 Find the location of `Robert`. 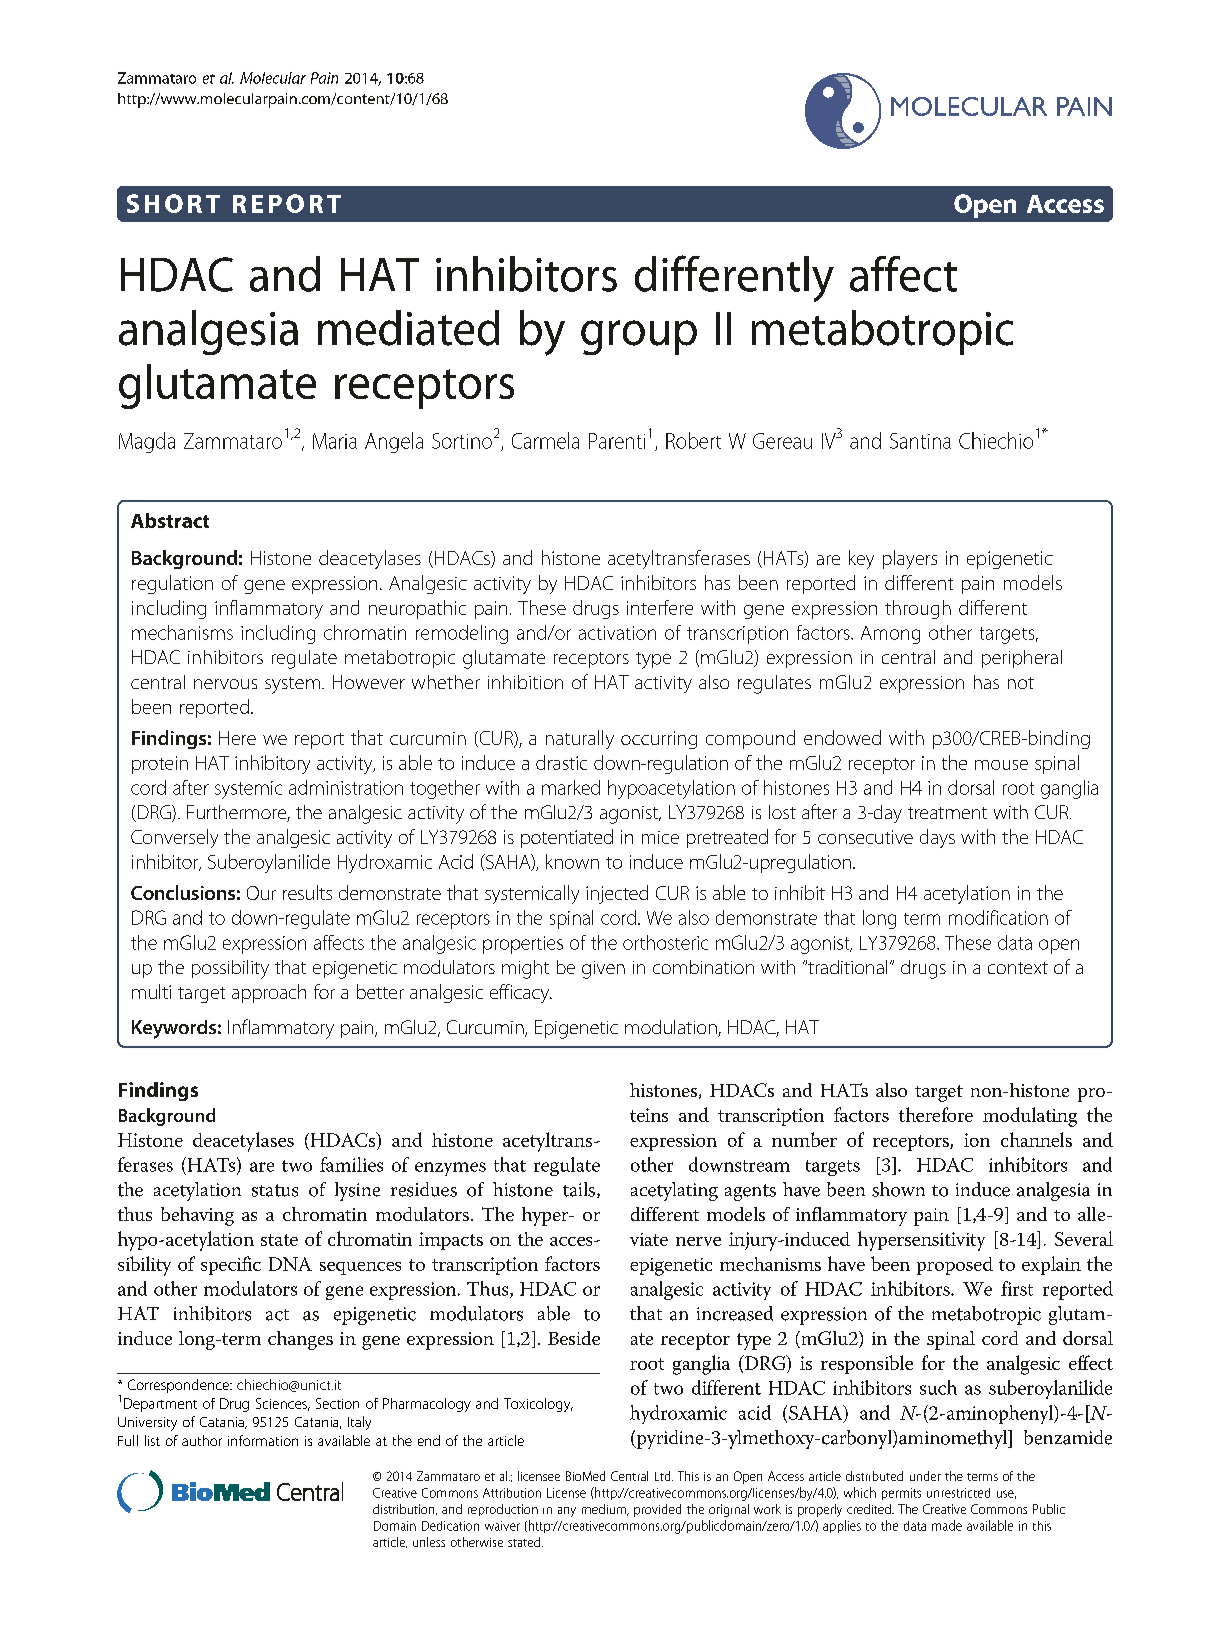

Robert is located at coordinates (693, 440).
